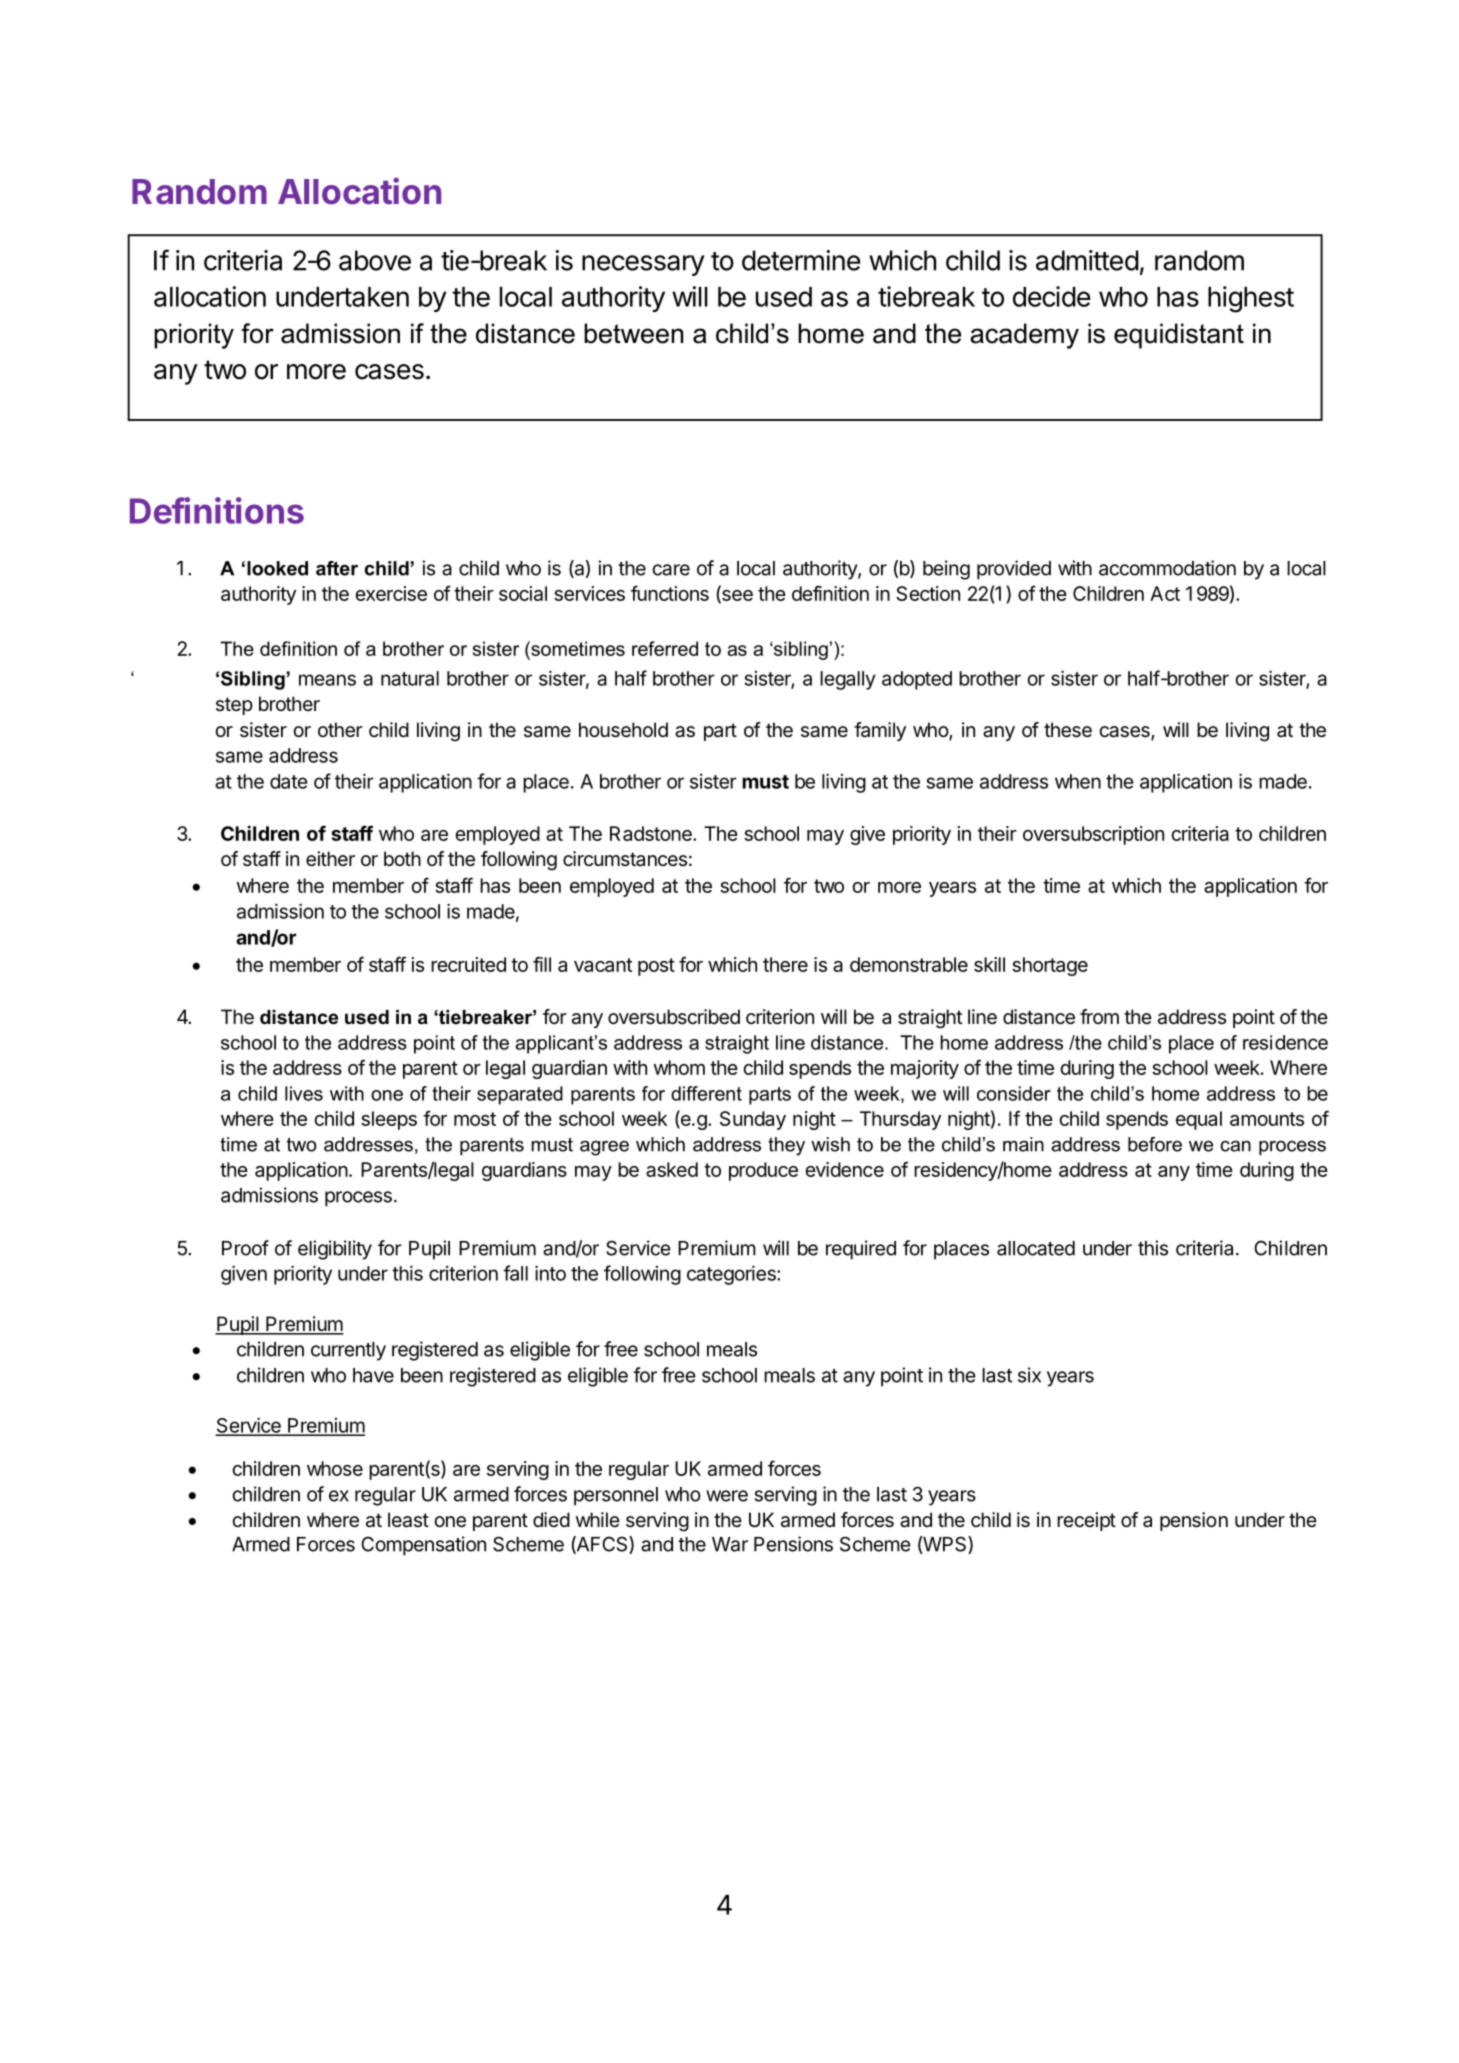  What do you see at coordinates (801, 260) in the screenshot?
I see `determine` at bounding box center [801, 260].
